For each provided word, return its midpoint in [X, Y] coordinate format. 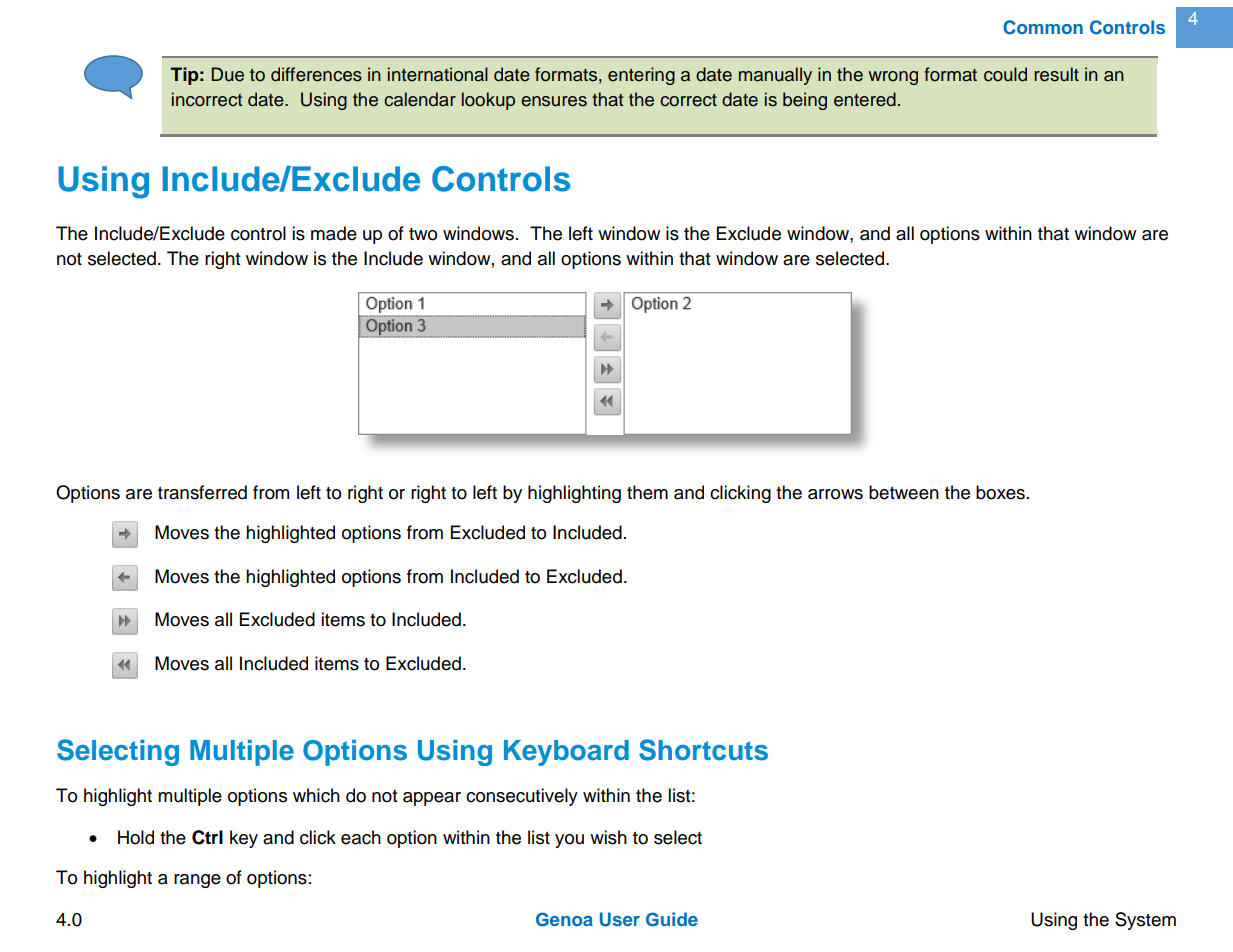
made [334, 233]
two [423, 234]
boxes [1000, 492]
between [904, 492]
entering [641, 76]
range [197, 881]
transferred [202, 492]
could [1005, 74]
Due [228, 74]
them [647, 492]
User [620, 919]
